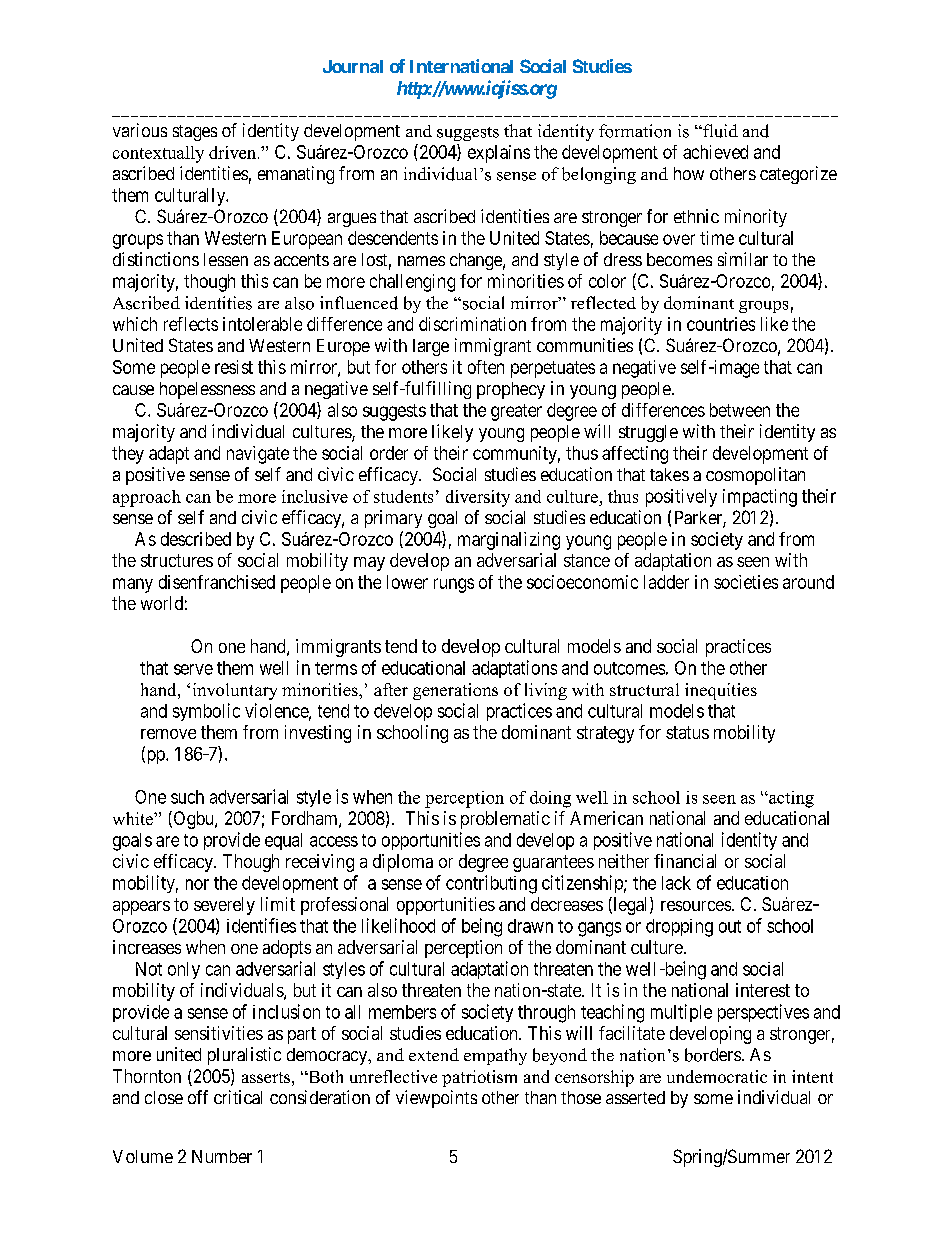 Image resolution: width=952 pixels, height=1233 pixels. Describe the element at coordinates (721, 691) in the image. I see `inequities` at that location.
